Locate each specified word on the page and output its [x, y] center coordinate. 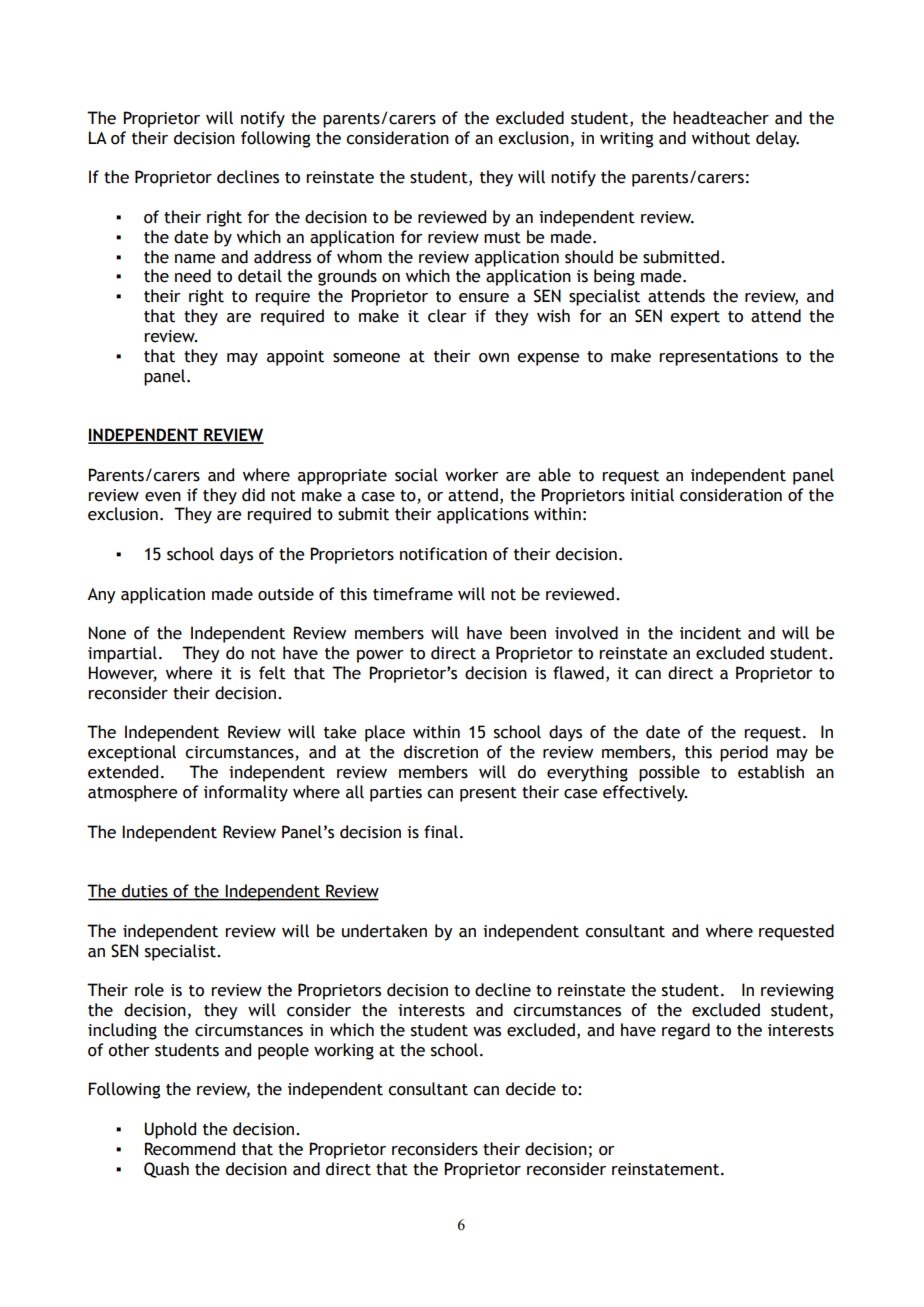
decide [531, 1089]
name [195, 259]
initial [652, 495]
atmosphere [132, 793]
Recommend [190, 1149]
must [502, 238]
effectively [645, 793]
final [441, 832]
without [721, 138]
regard [686, 1031]
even [163, 497]
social [416, 475]
